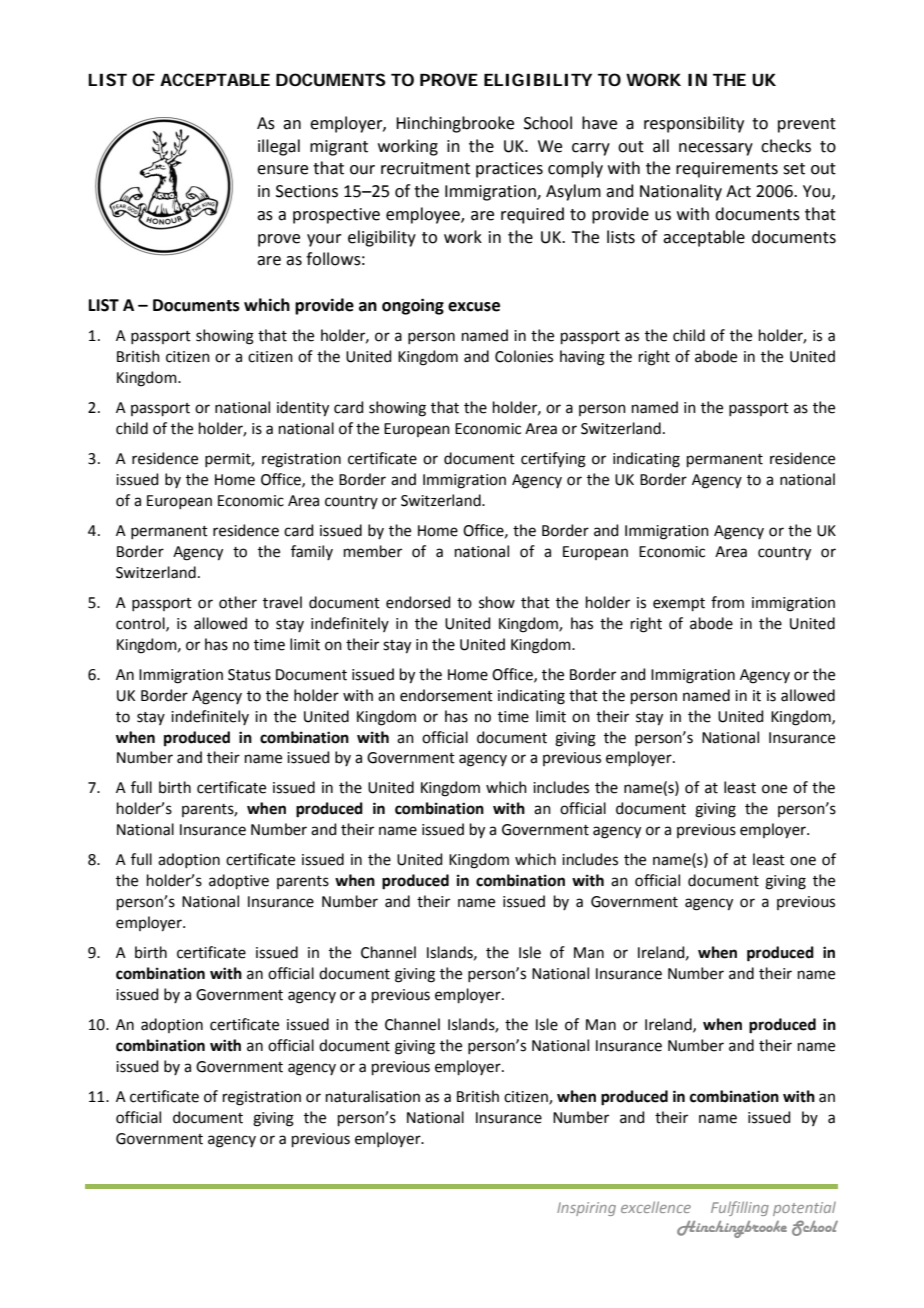  I want to click on ensure, so click(282, 170).
